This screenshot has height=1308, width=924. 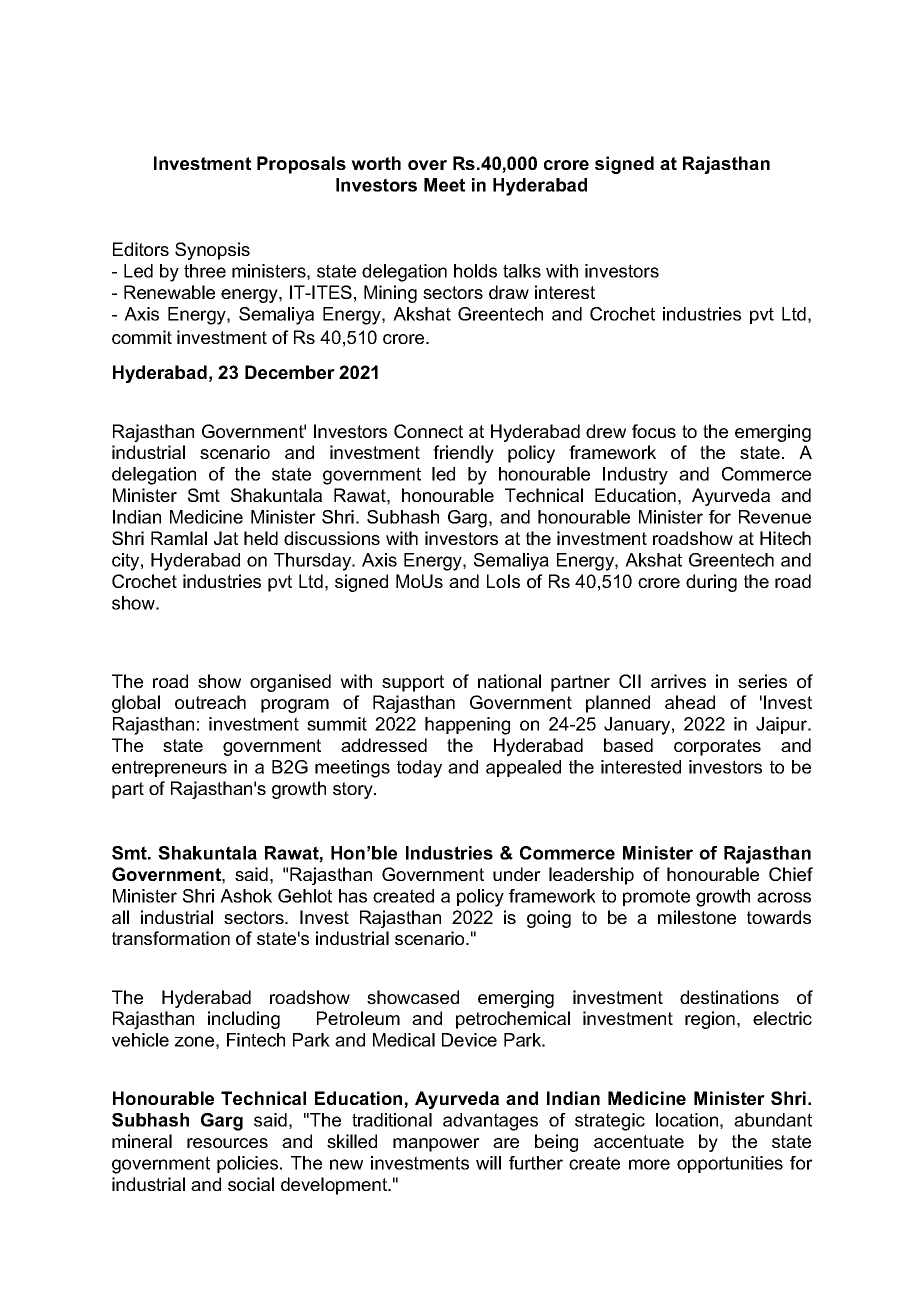 I want to click on December, so click(x=290, y=372).
